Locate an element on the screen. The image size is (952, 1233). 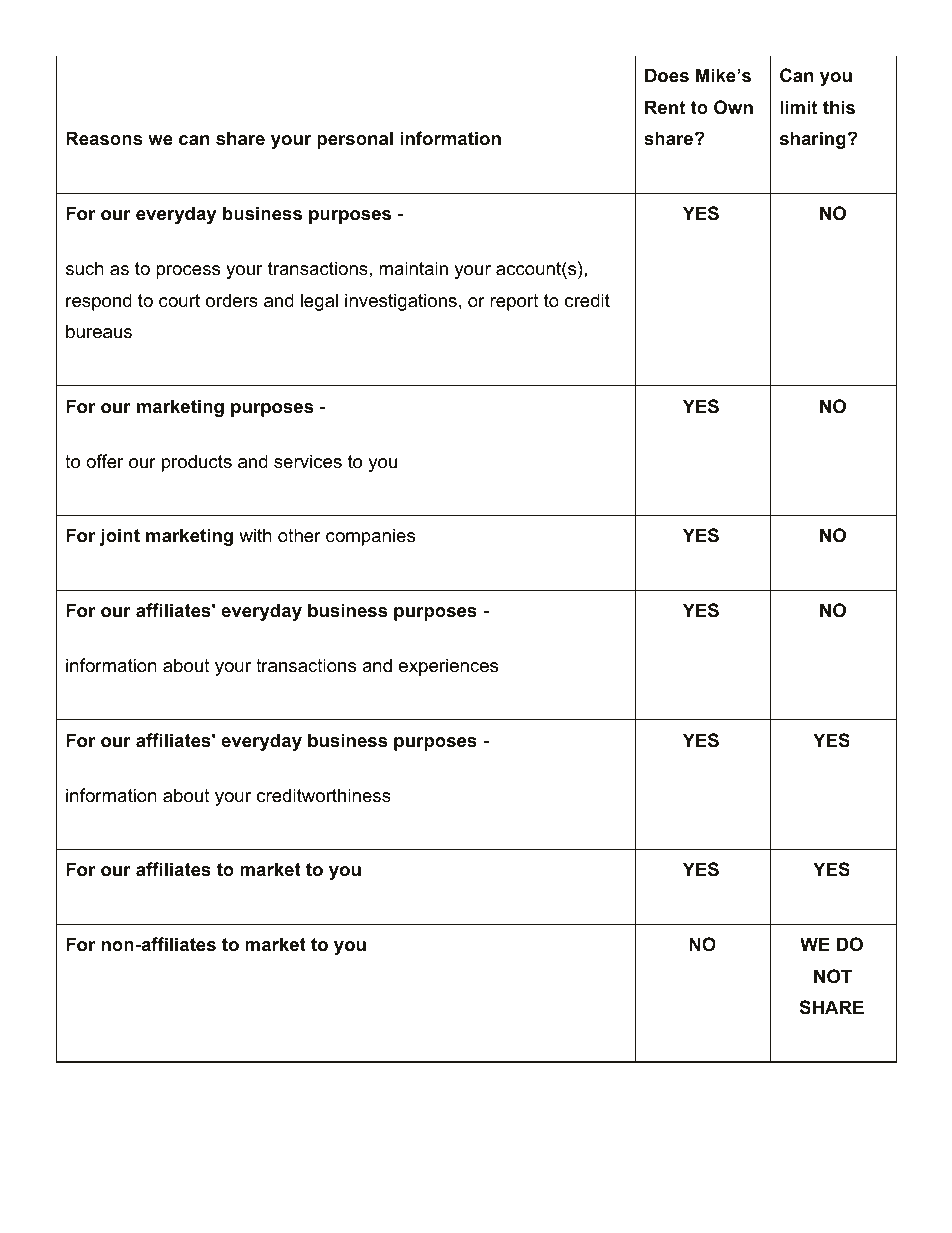
investigations is located at coordinates (401, 302).
